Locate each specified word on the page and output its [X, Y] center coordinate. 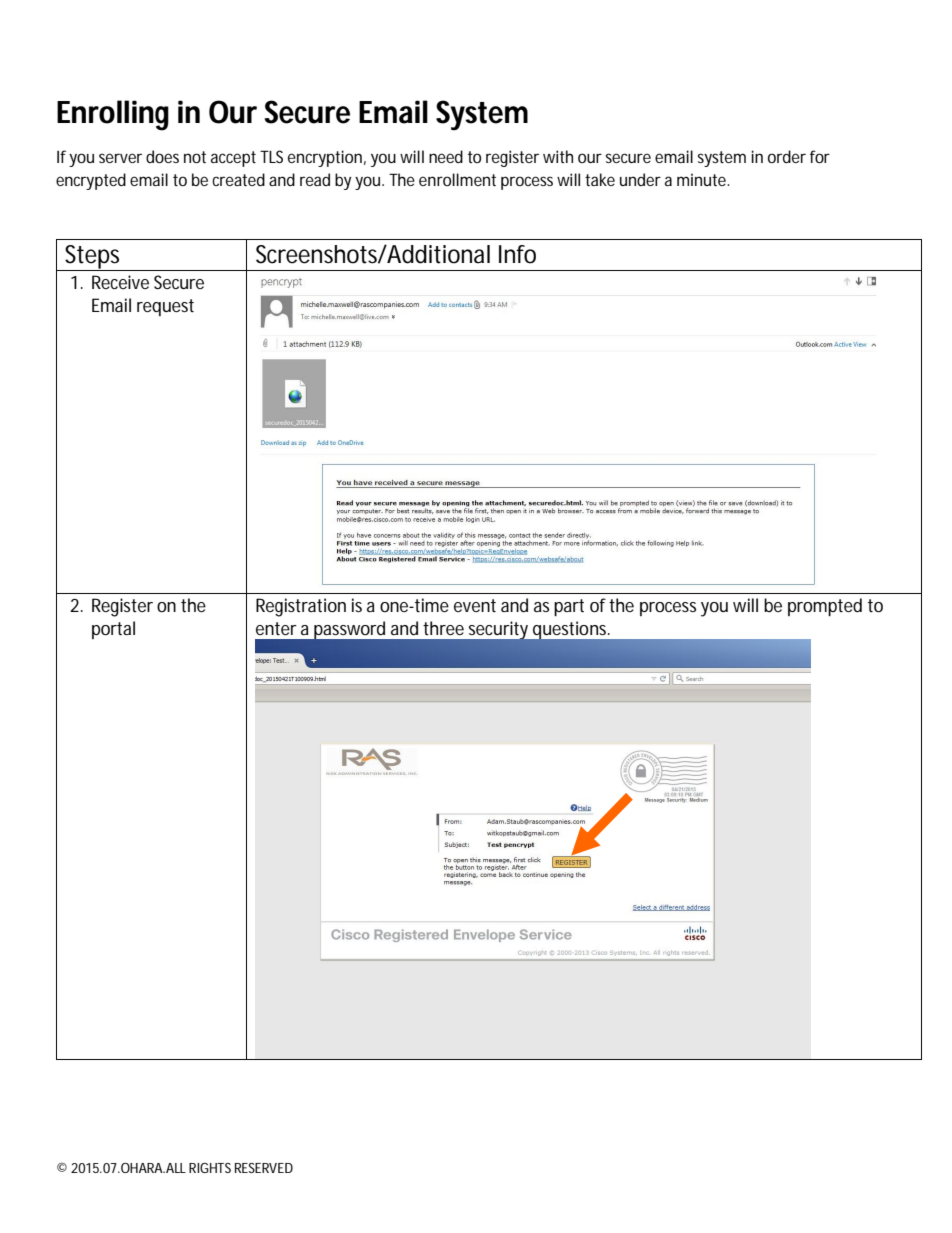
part [569, 607]
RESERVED [264, 1168]
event [475, 605]
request [165, 307]
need [446, 156]
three [443, 628]
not [195, 157]
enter [276, 628]
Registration [301, 607]
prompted [825, 607]
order [787, 156]
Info [517, 254]
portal [113, 630]
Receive [120, 282]
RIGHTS [210, 1168]
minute [702, 179]
